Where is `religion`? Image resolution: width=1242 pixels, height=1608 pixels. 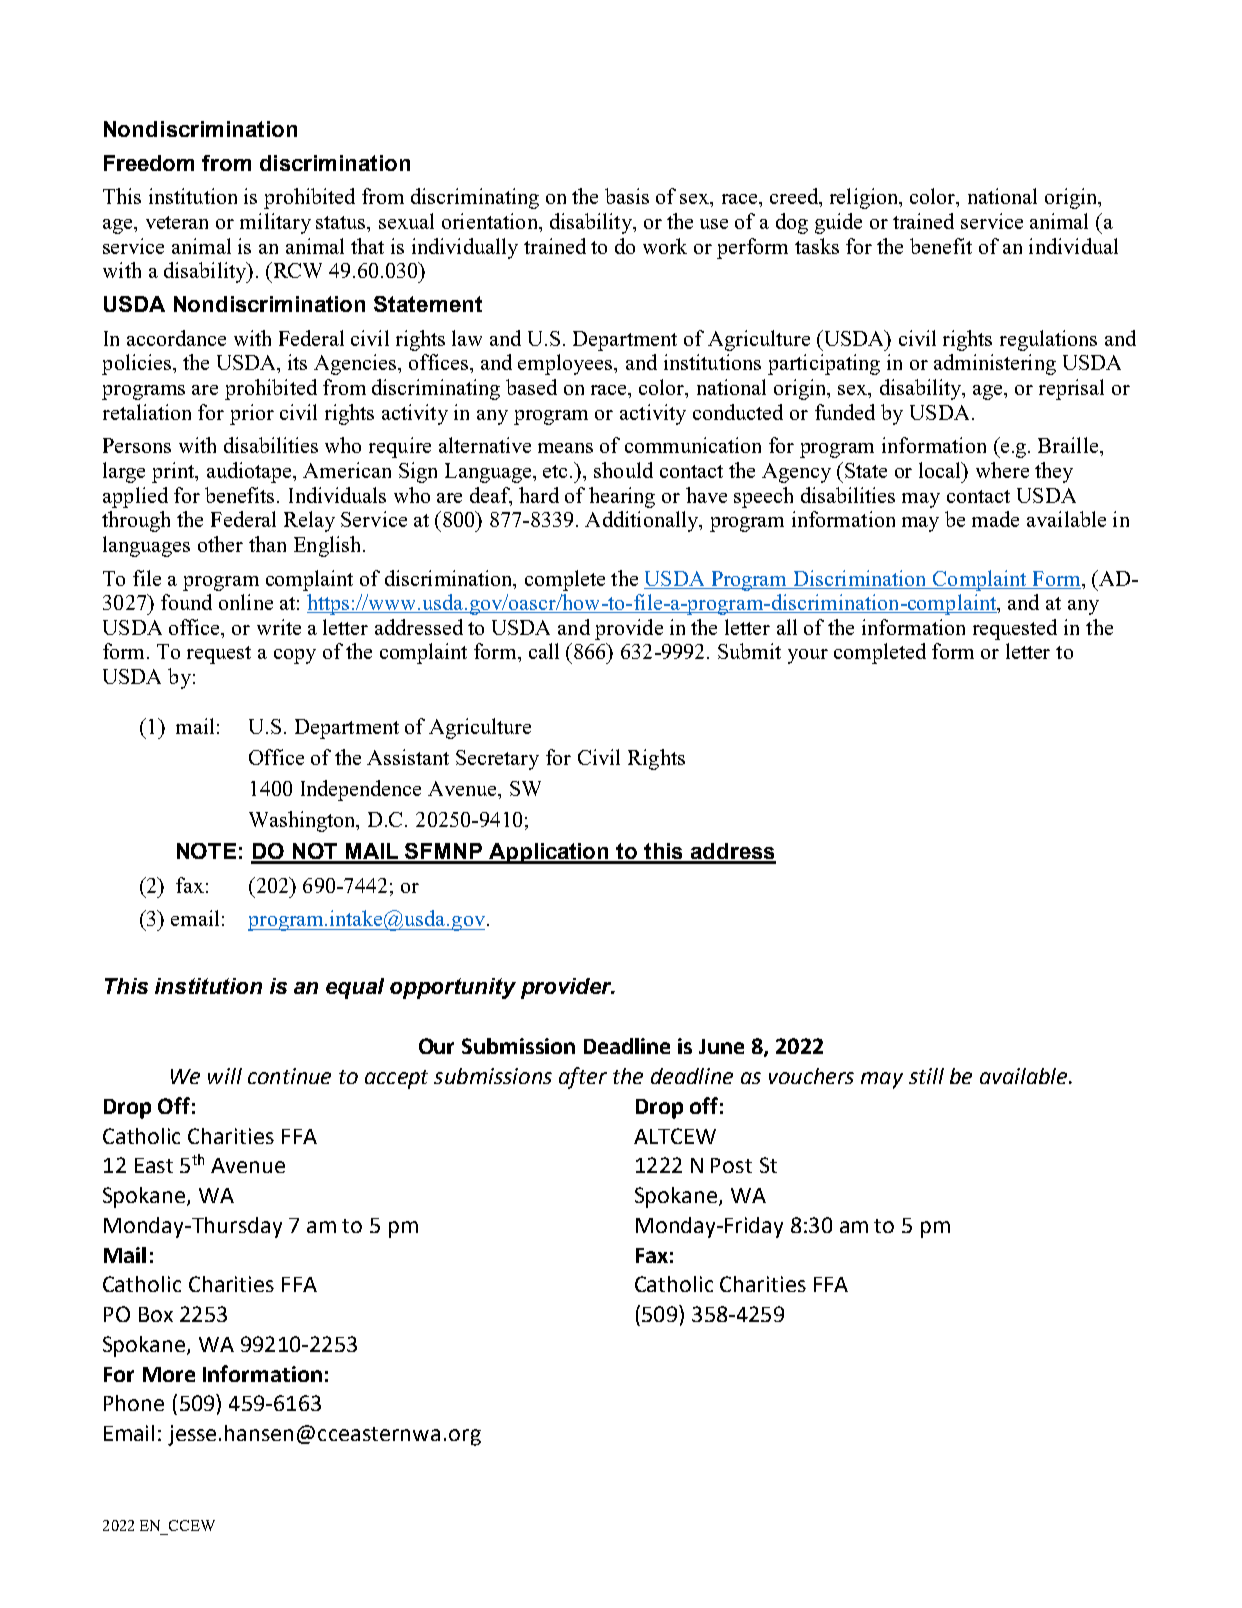
religion is located at coordinates (865, 198).
